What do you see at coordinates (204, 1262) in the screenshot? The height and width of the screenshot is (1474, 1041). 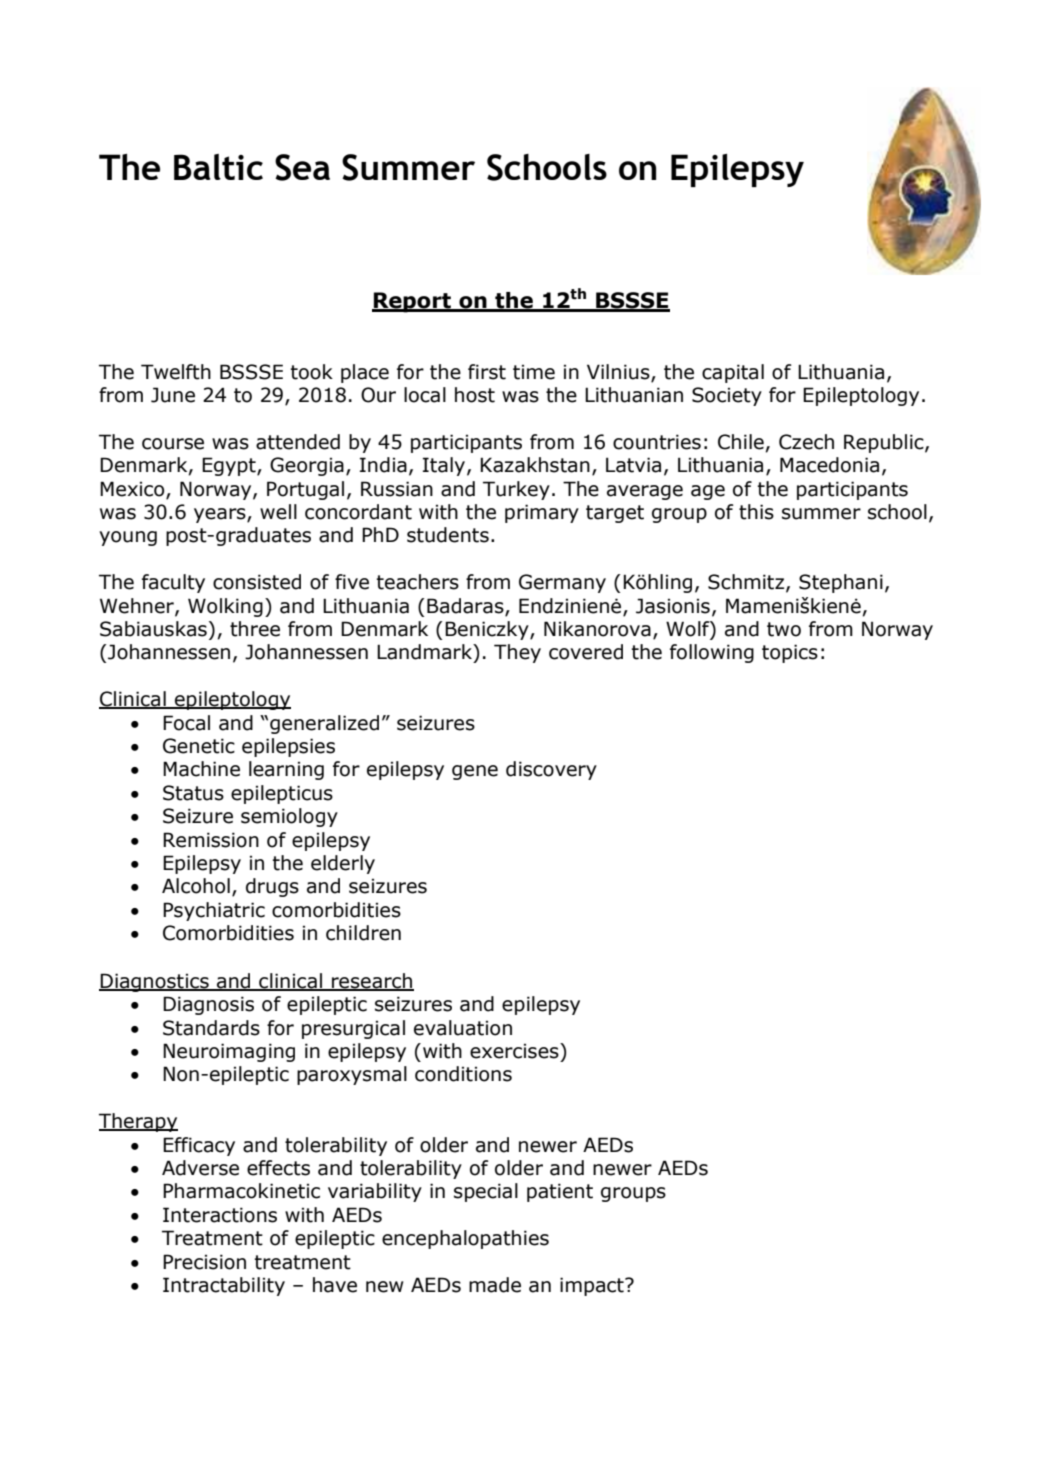 I see `Precision` at bounding box center [204, 1262].
